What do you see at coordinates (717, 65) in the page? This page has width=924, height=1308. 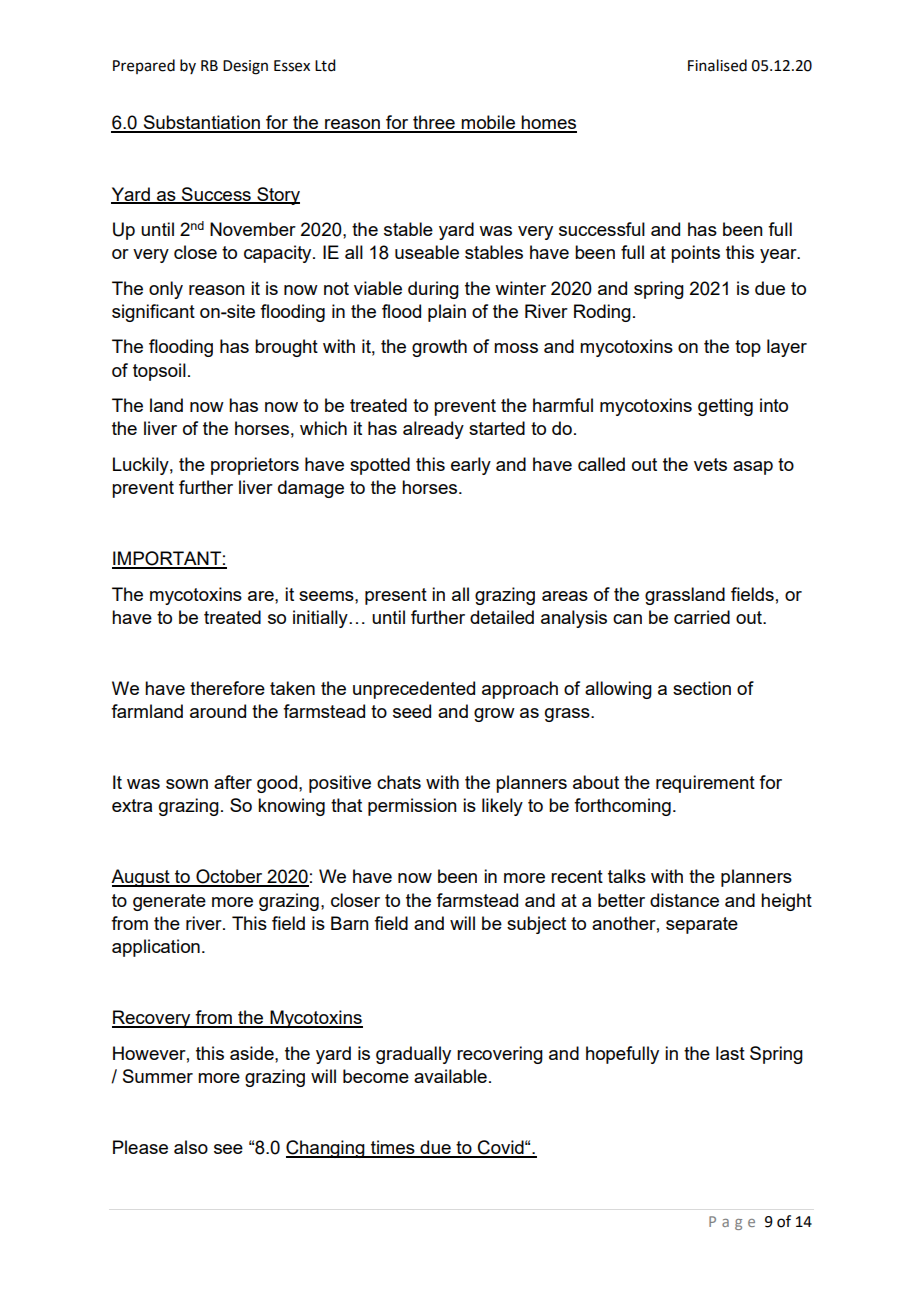 I see `Finalised` at bounding box center [717, 65].
